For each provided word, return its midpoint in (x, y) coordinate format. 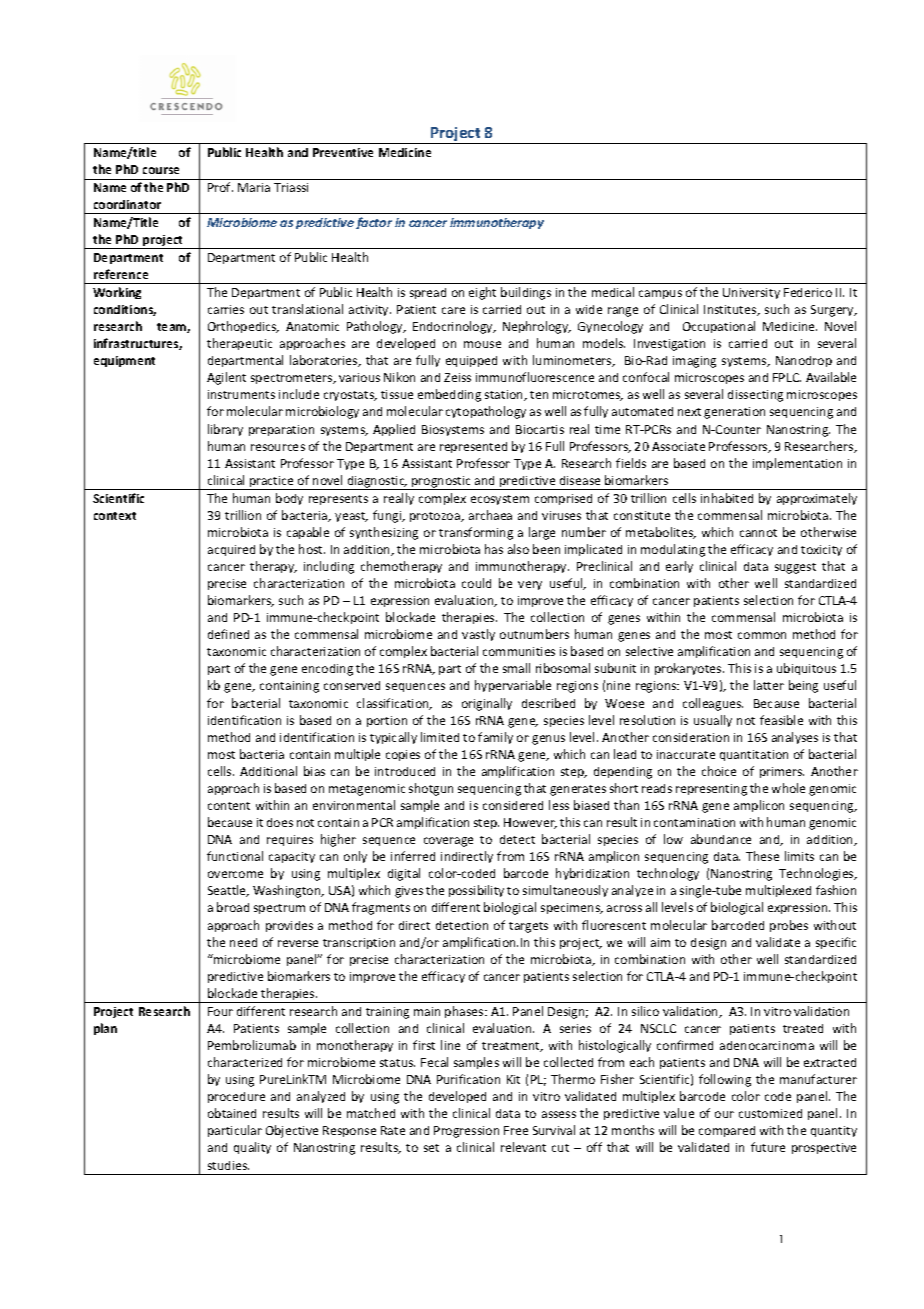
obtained (232, 1113)
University (751, 293)
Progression (466, 1132)
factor (374, 223)
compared (727, 1131)
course (161, 170)
